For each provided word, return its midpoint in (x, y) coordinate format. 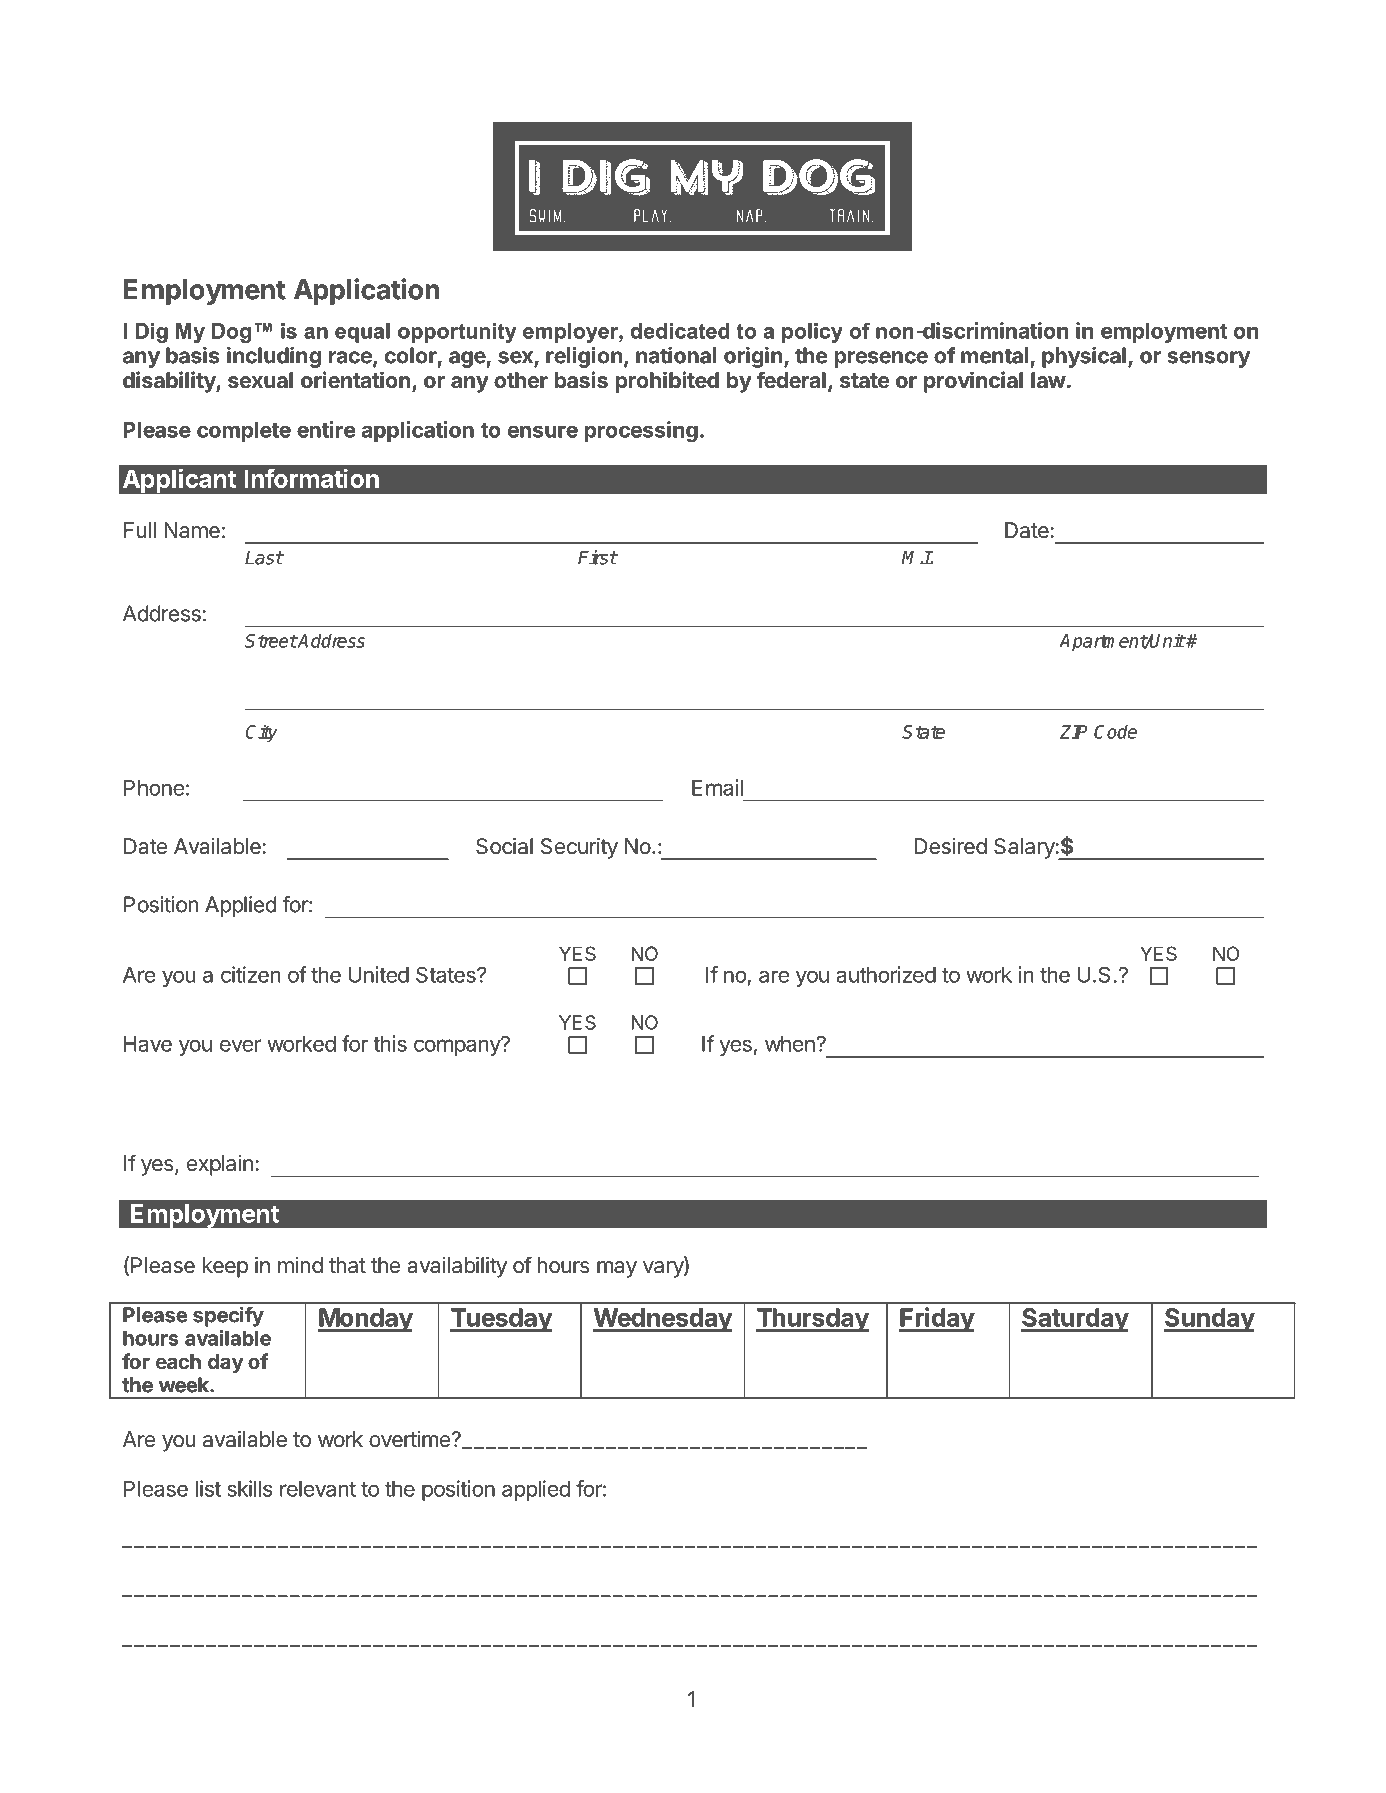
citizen (251, 974)
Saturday (1075, 1320)
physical (1084, 357)
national (676, 355)
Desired (951, 846)
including (274, 357)
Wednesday (662, 1320)
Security (579, 848)
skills (249, 1488)
